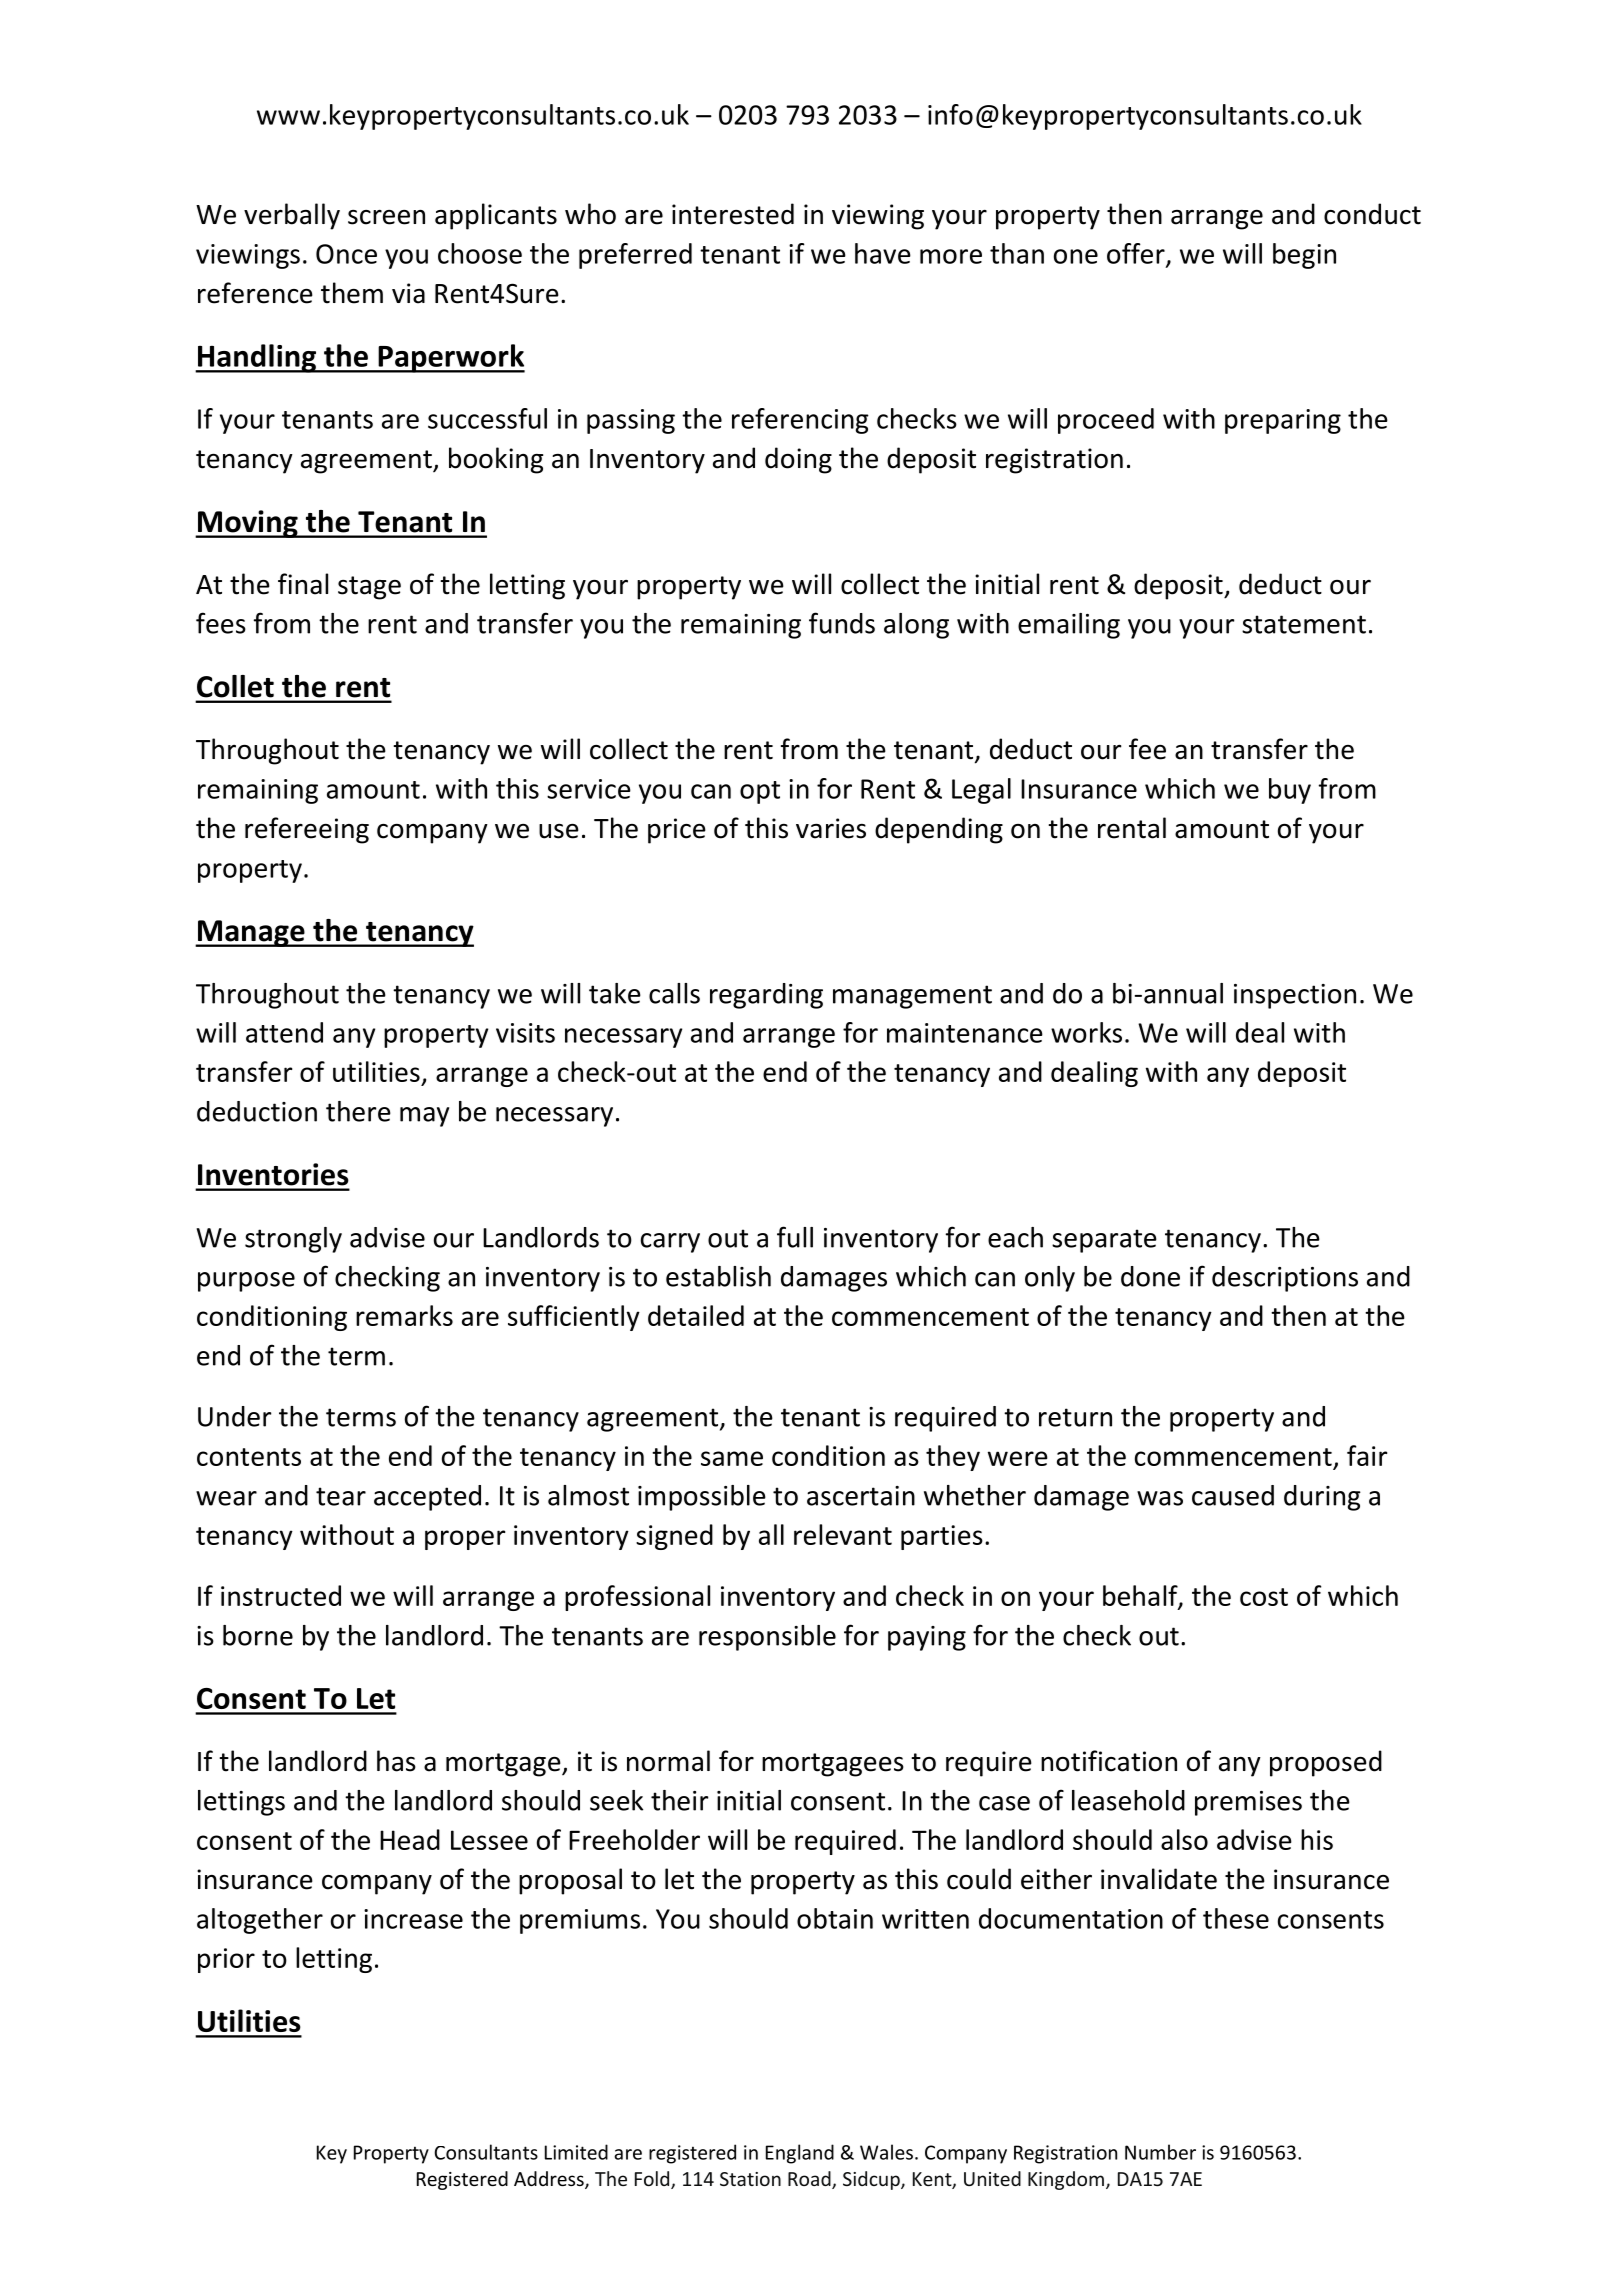 The height and width of the screenshot is (2288, 1618). What do you see at coordinates (369, 588) in the screenshot?
I see `stage` at bounding box center [369, 588].
